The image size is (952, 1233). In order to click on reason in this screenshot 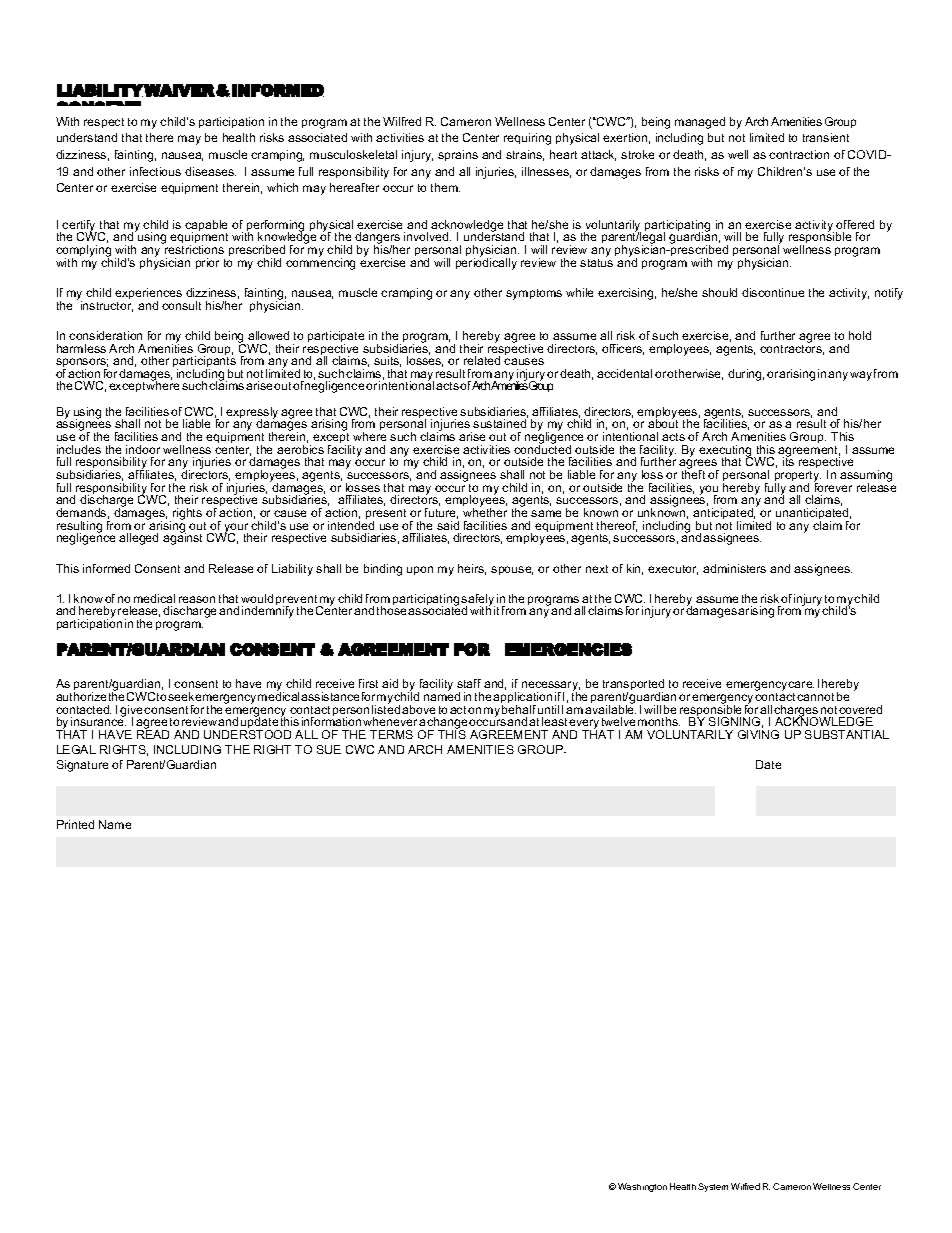, I will do `click(197, 599)`.
